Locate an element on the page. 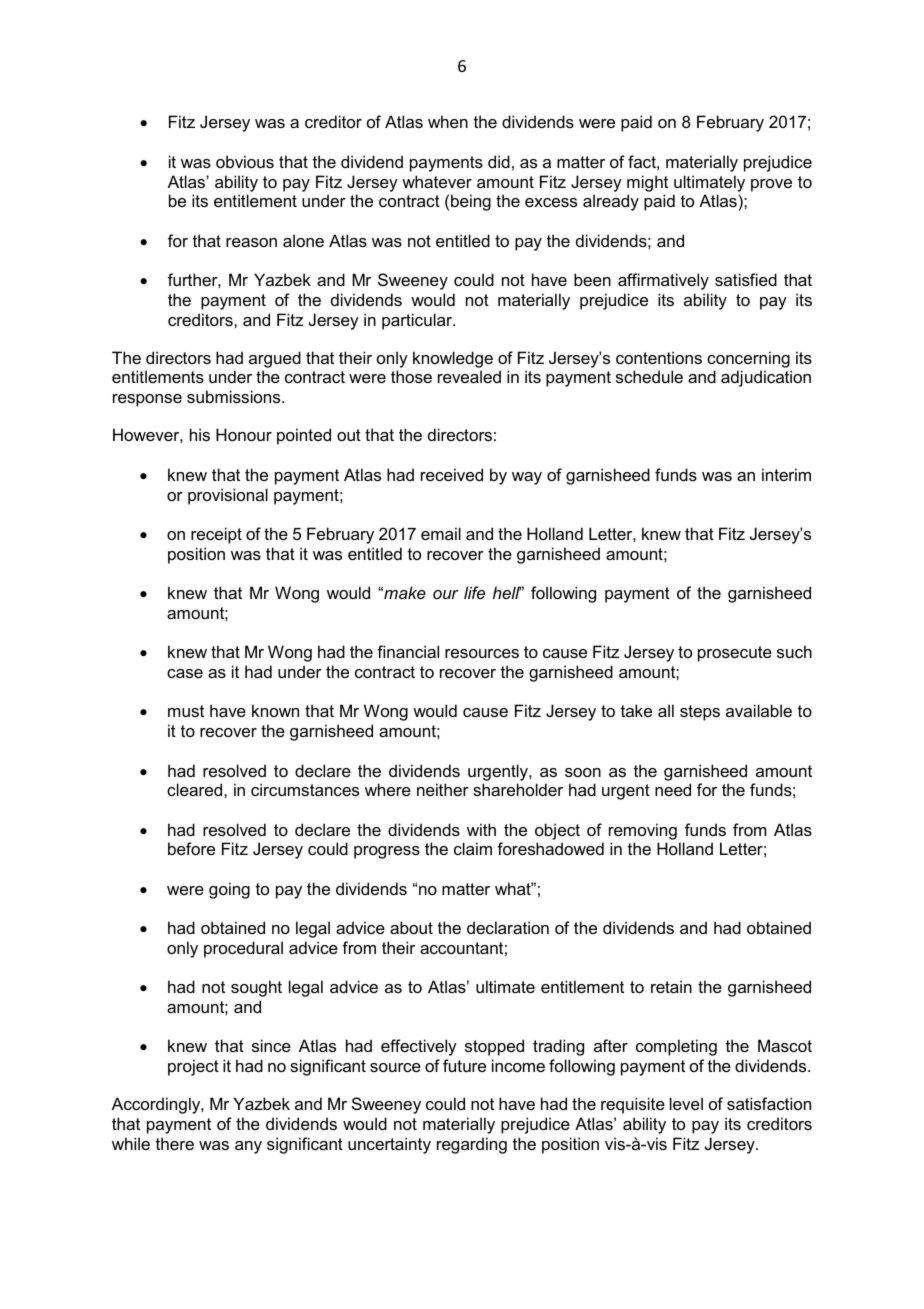  there is located at coordinates (175, 1143).
